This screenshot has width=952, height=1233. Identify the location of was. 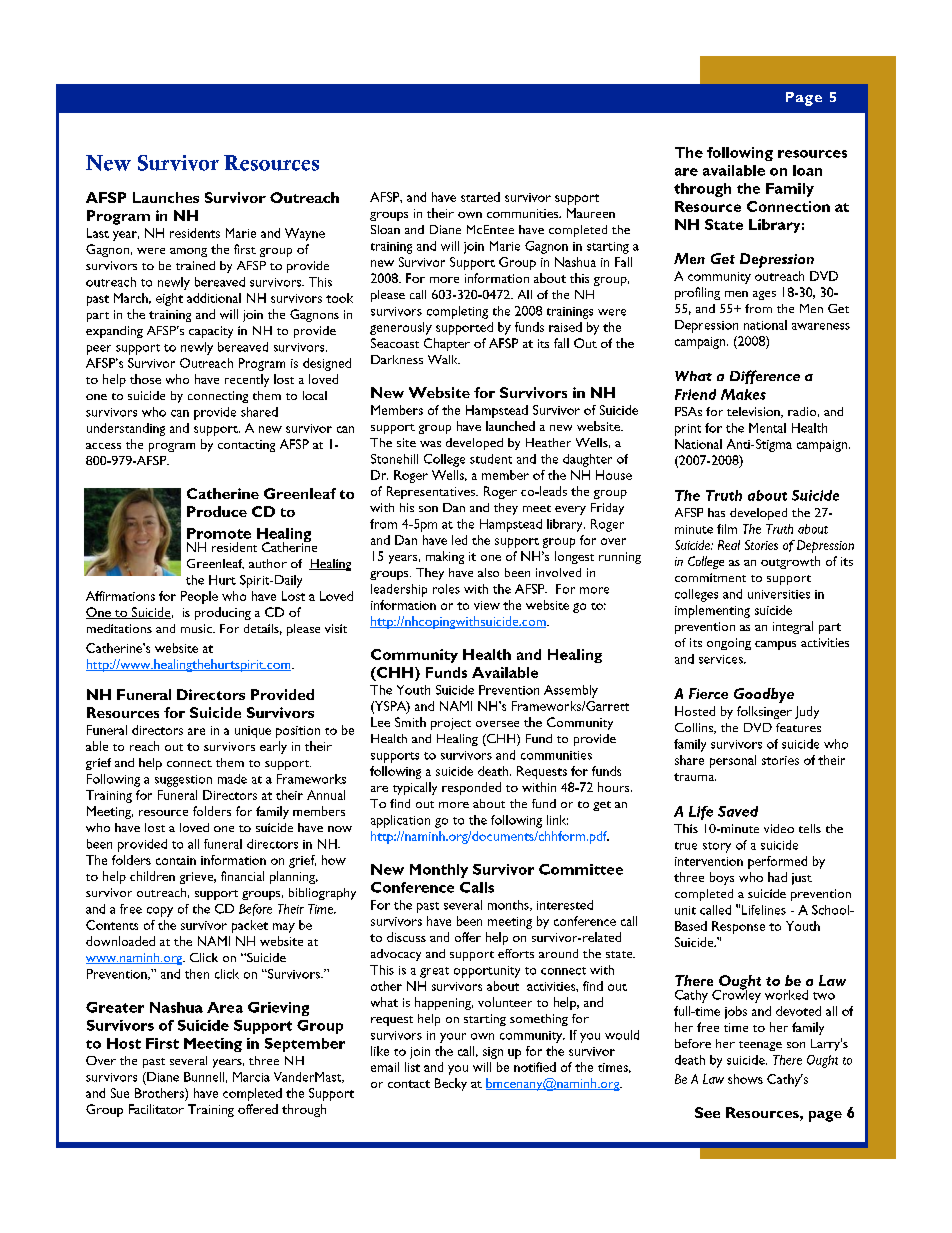
(430, 444).
